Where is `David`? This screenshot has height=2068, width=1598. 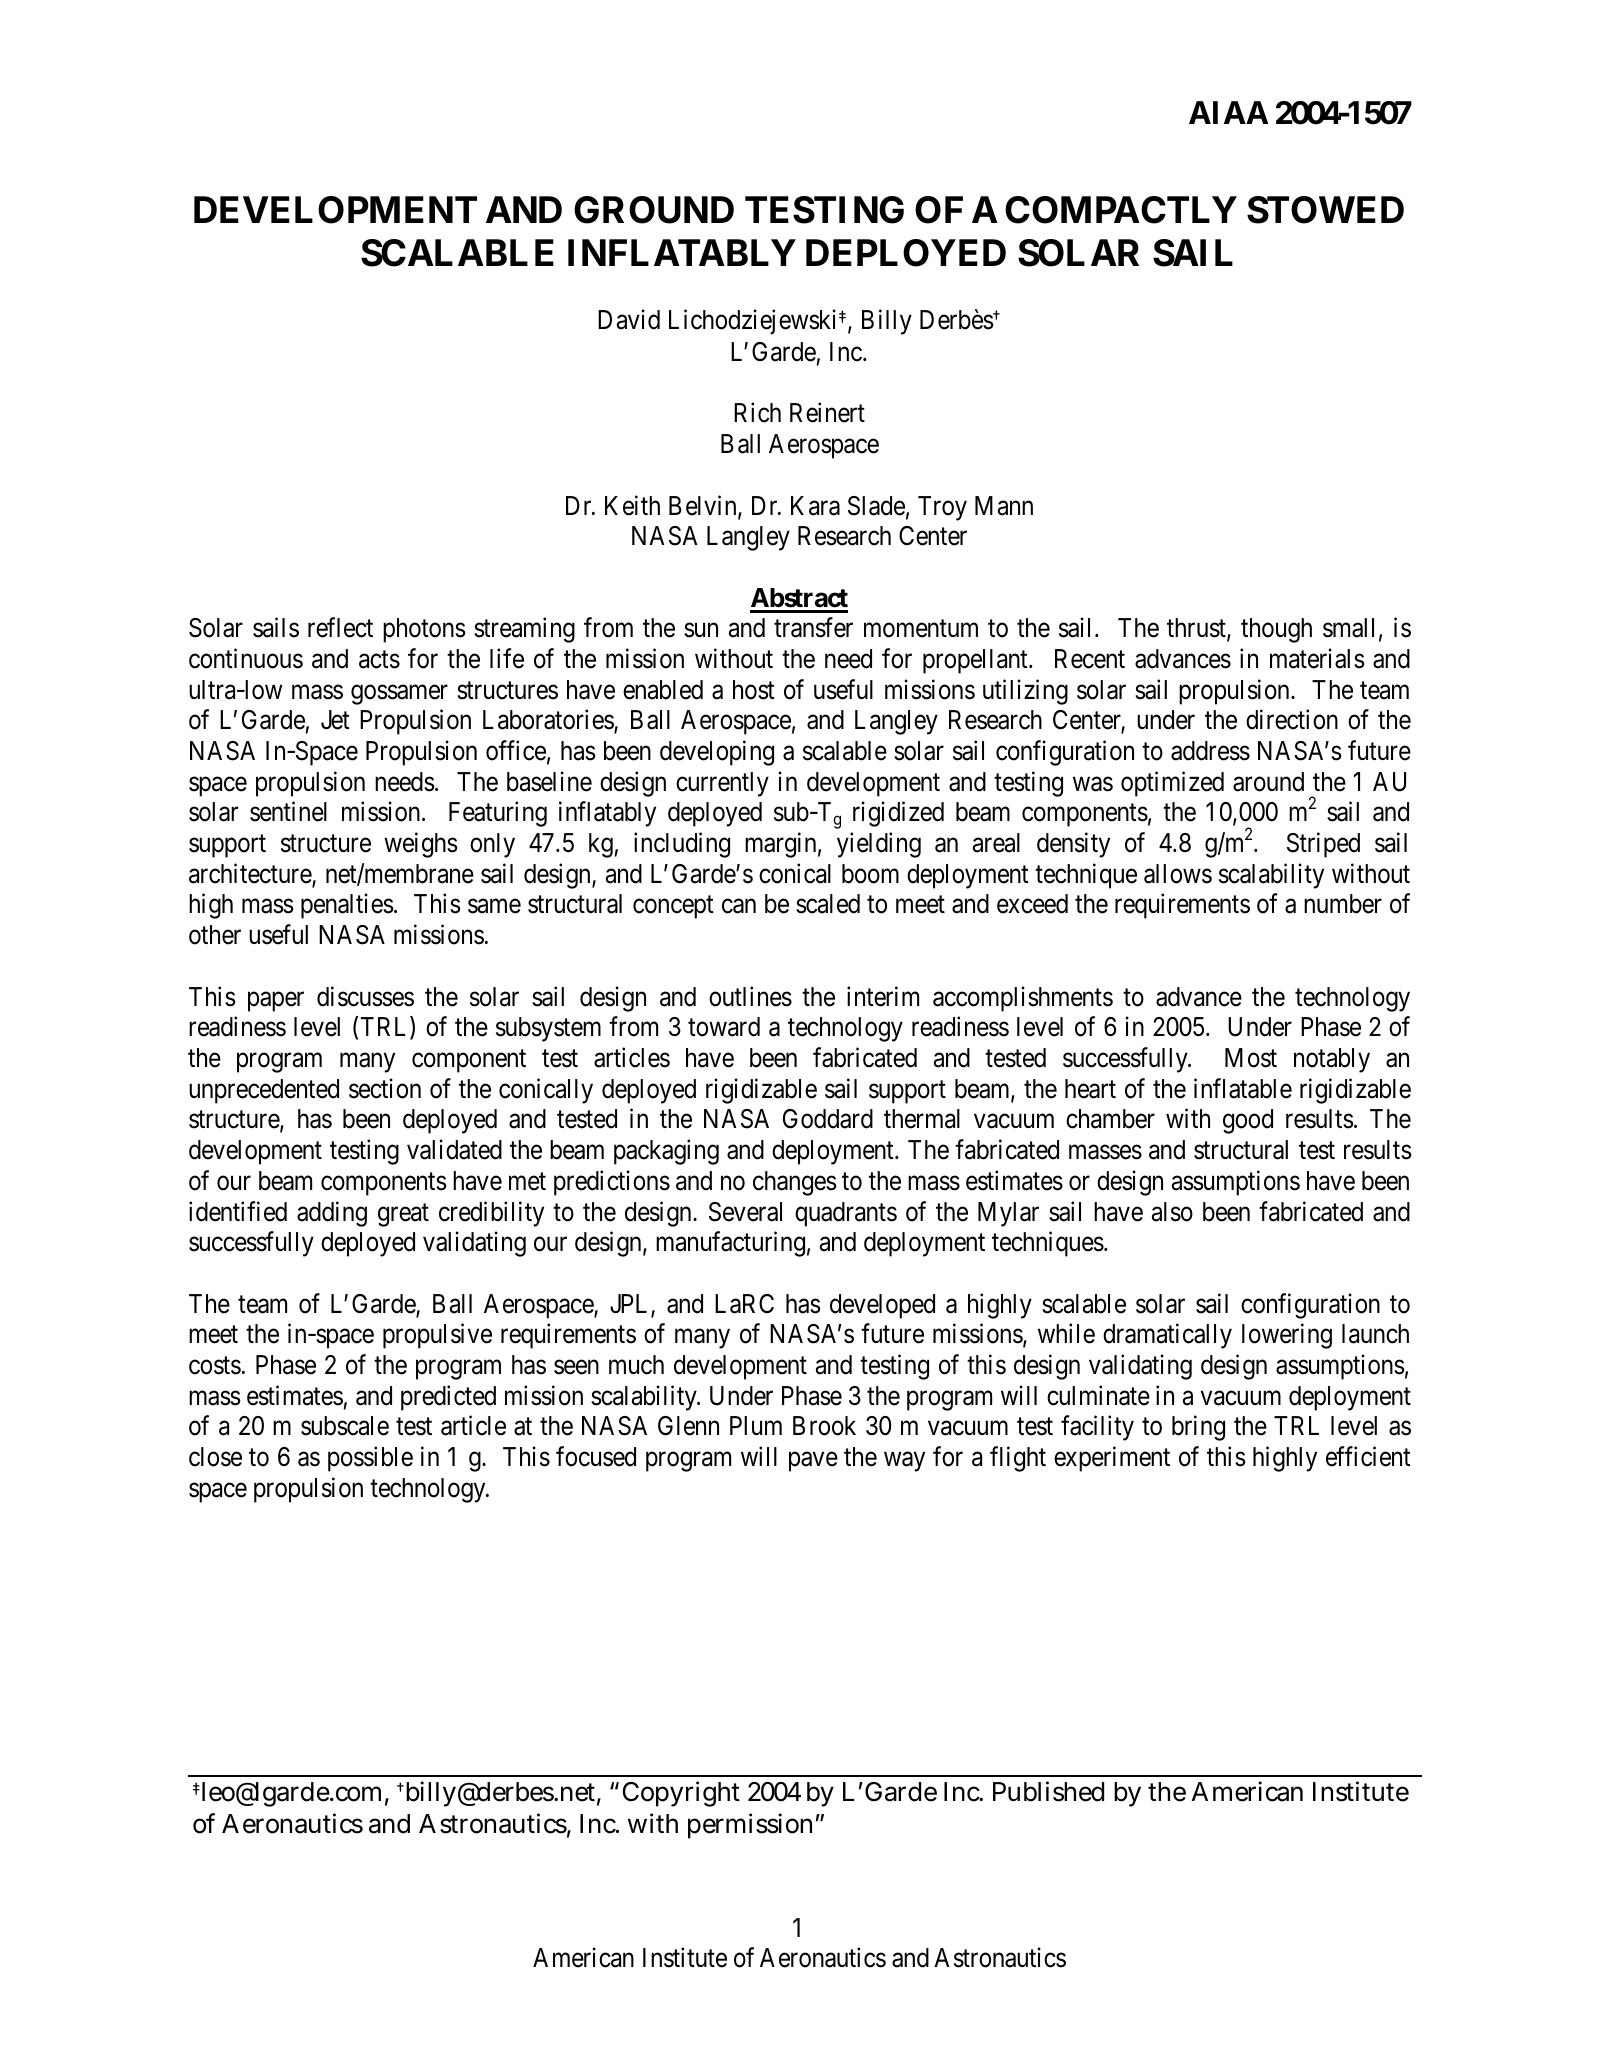 David is located at coordinates (629, 320).
